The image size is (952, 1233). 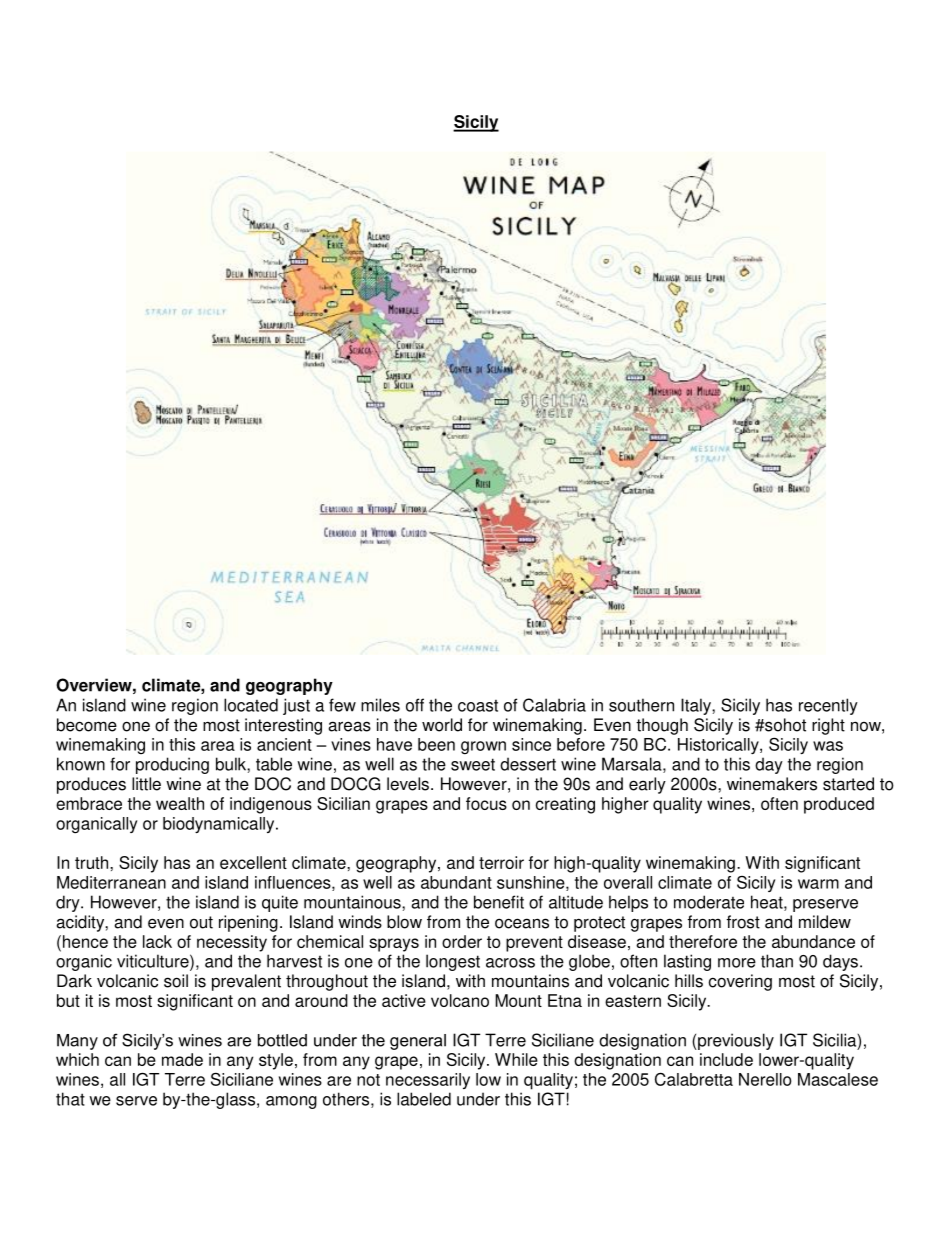 What do you see at coordinates (70, 1099) in the screenshot?
I see `that` at bounding box center [70, 1099].
